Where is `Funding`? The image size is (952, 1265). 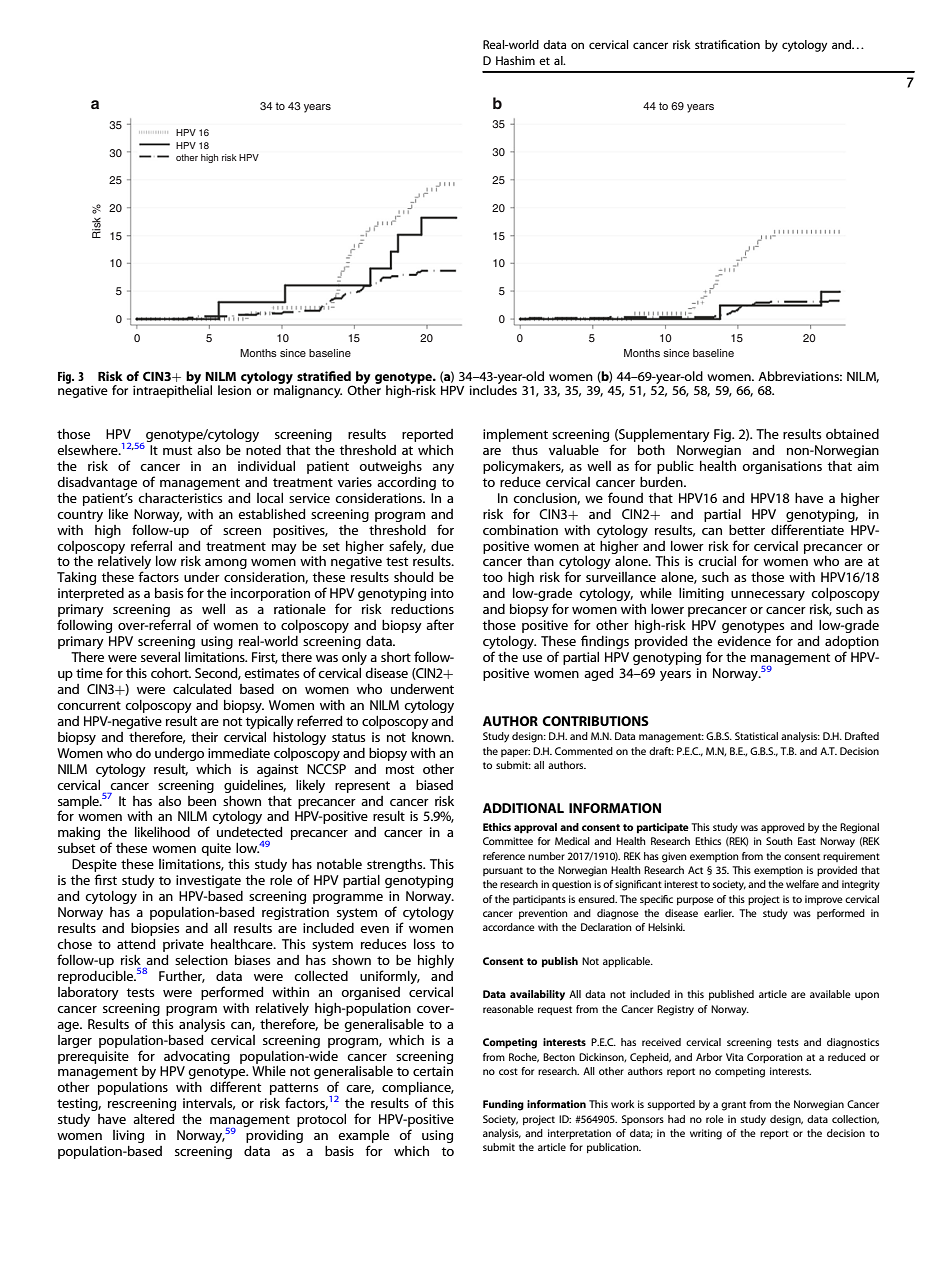
Funding is located at coordinates (503, 1105).
